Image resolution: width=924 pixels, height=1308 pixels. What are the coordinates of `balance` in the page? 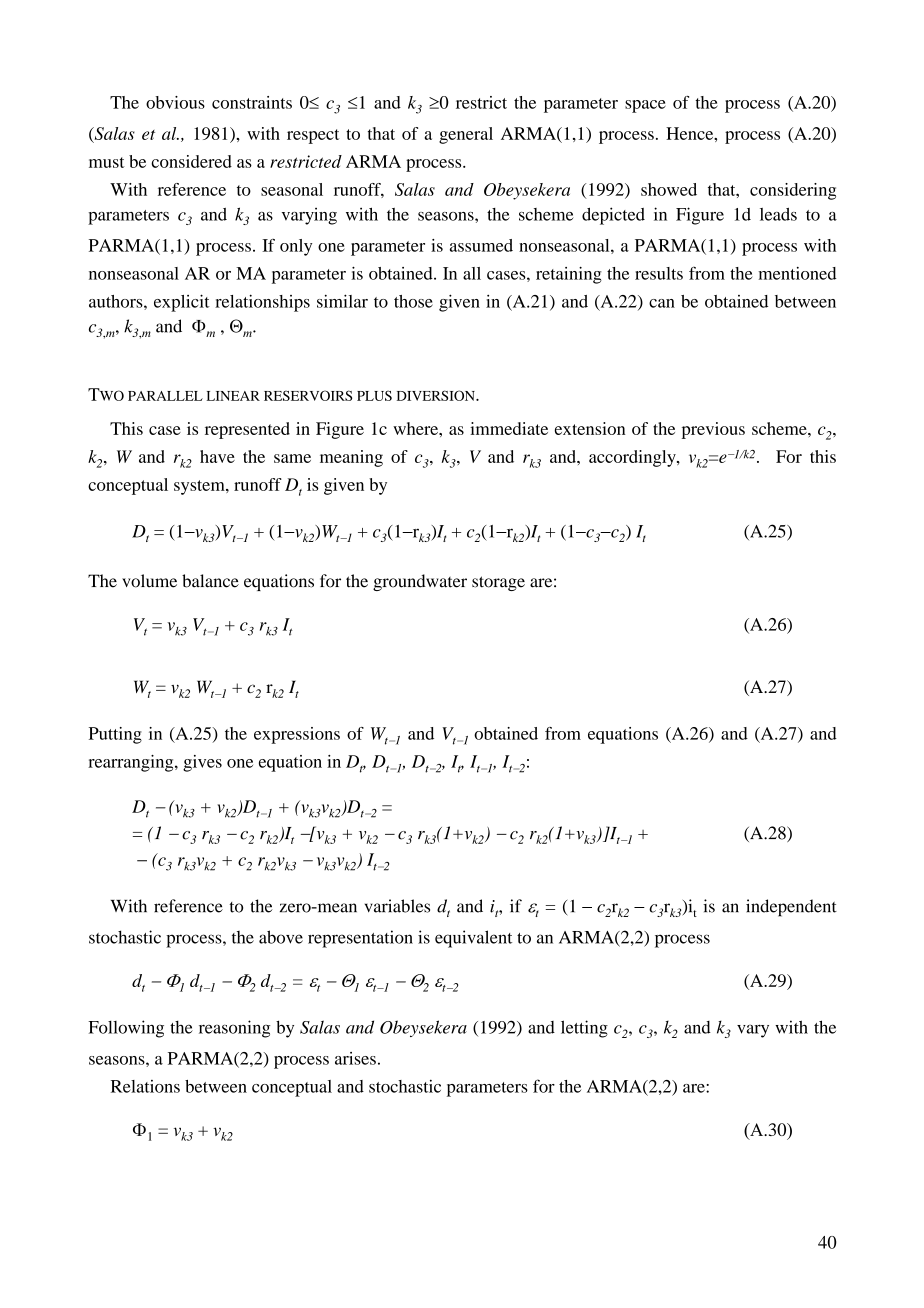 It's located at (210, 581).
